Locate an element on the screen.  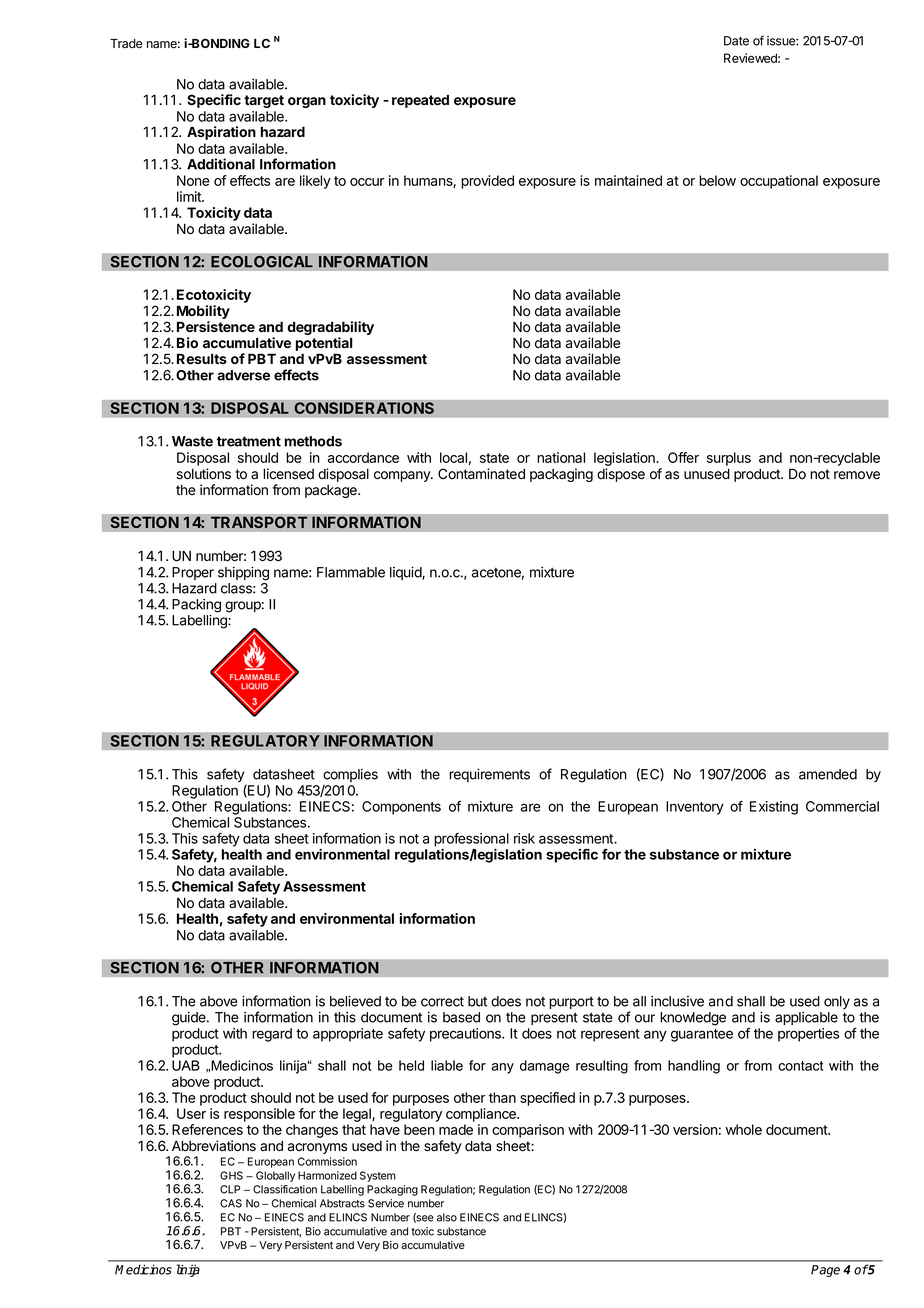
Page is located at coordinates (825, 1271).
